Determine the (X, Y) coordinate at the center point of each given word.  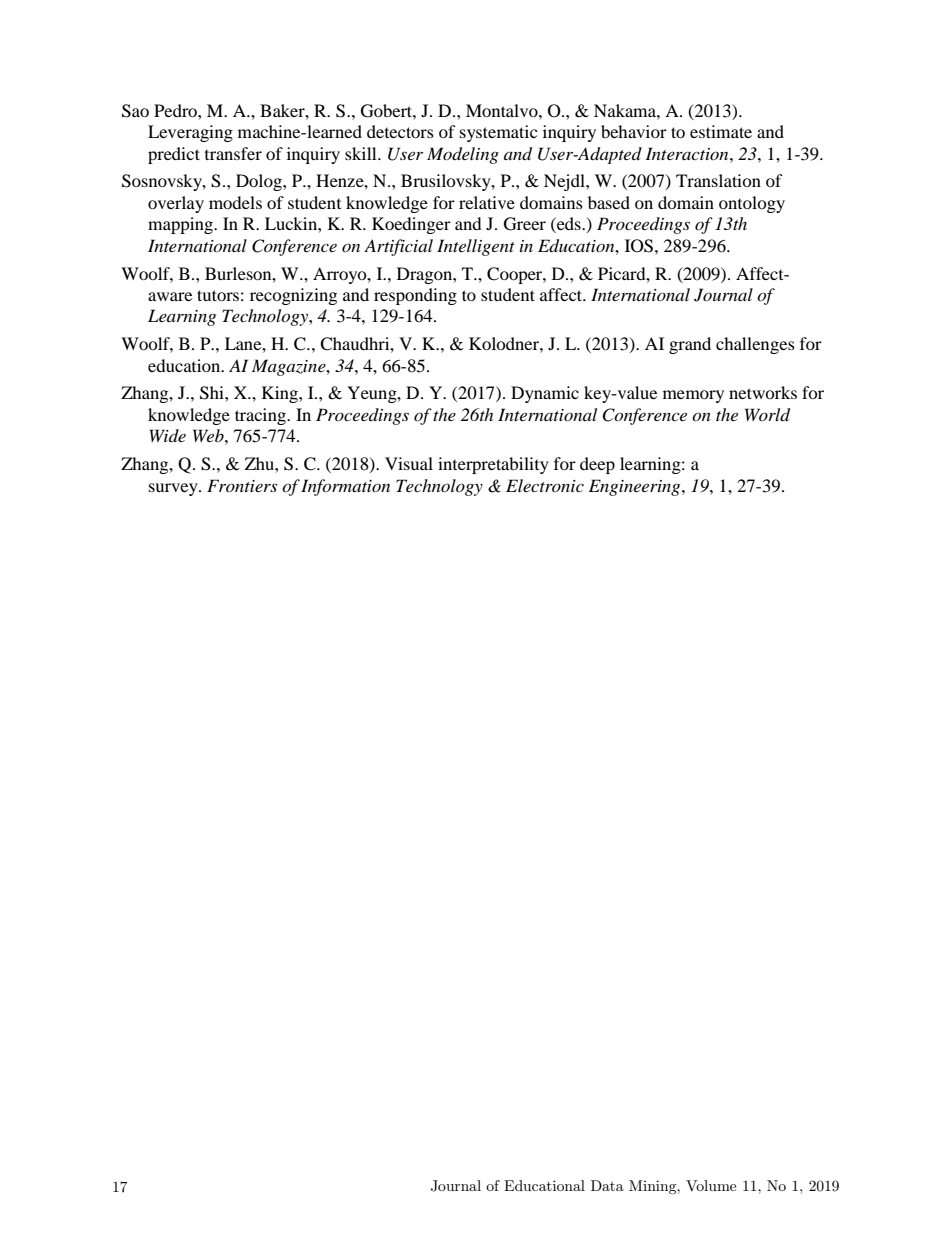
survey (174, 489)
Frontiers (242, 485)
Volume (711, 1185)
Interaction (688, 153)
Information (345, 487)
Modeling (463, 155)
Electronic (545, 485)
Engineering (636, 487)
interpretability (493, 465)
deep (597, 465)
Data (607, 1185)
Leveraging (190, 133)
